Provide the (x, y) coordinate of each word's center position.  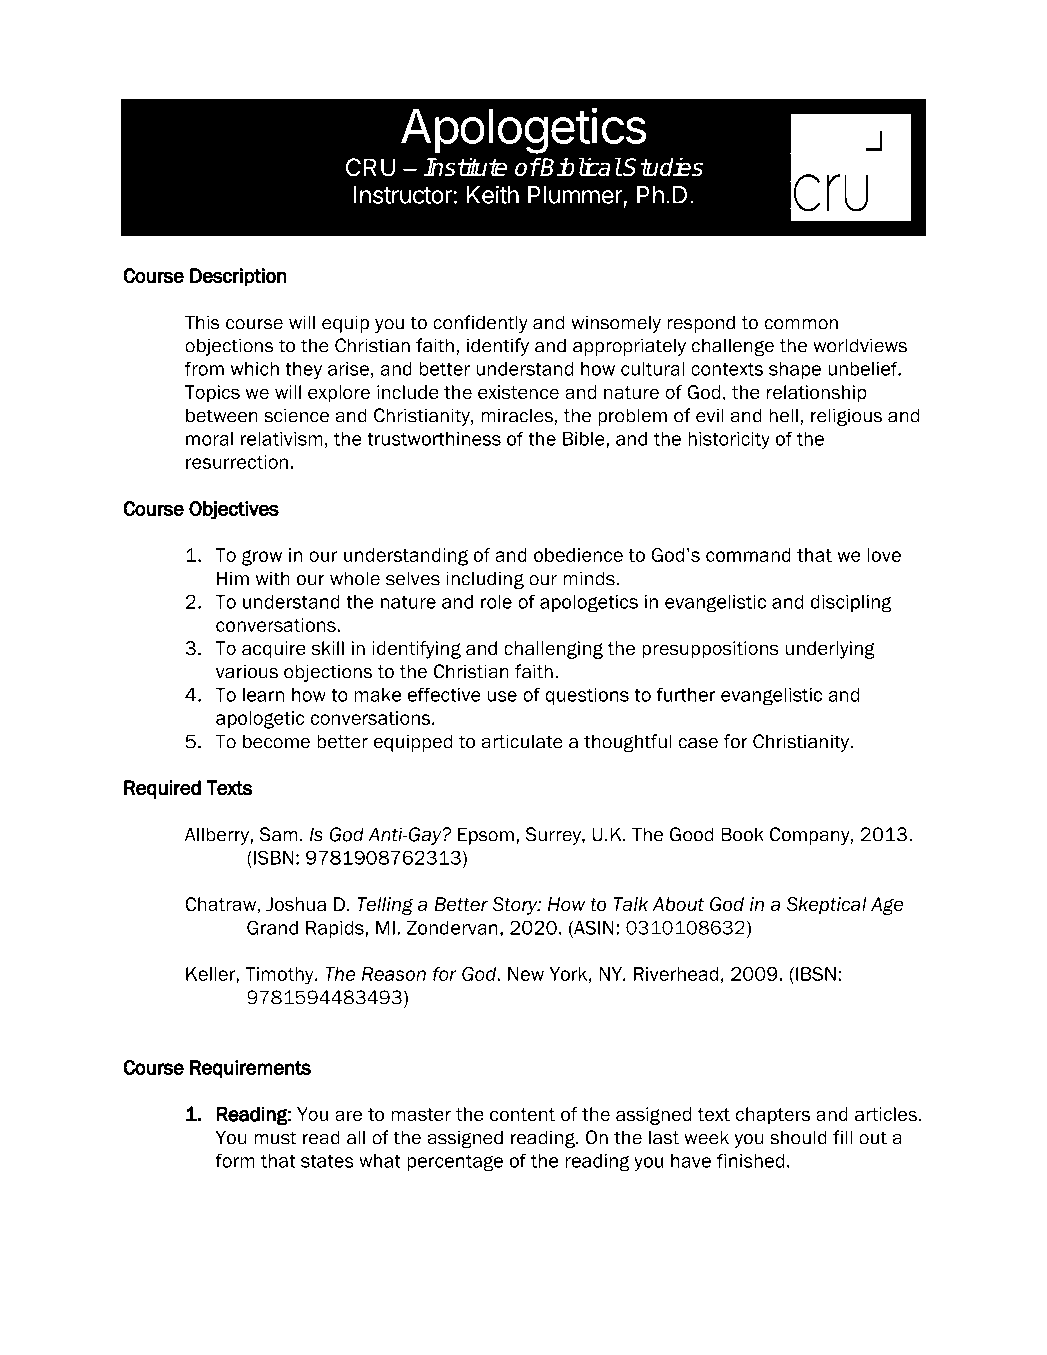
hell (783, 415)
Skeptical (826, 906)
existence (518, 392)
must (275, 1138)
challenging (553, 650)
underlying (830, 650)
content (522, 1115)
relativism (282, 439)
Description (238, 277)
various (247, 671)
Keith (493, 194)
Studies (662, 167)
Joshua (296, 904)
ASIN (593, 928)
